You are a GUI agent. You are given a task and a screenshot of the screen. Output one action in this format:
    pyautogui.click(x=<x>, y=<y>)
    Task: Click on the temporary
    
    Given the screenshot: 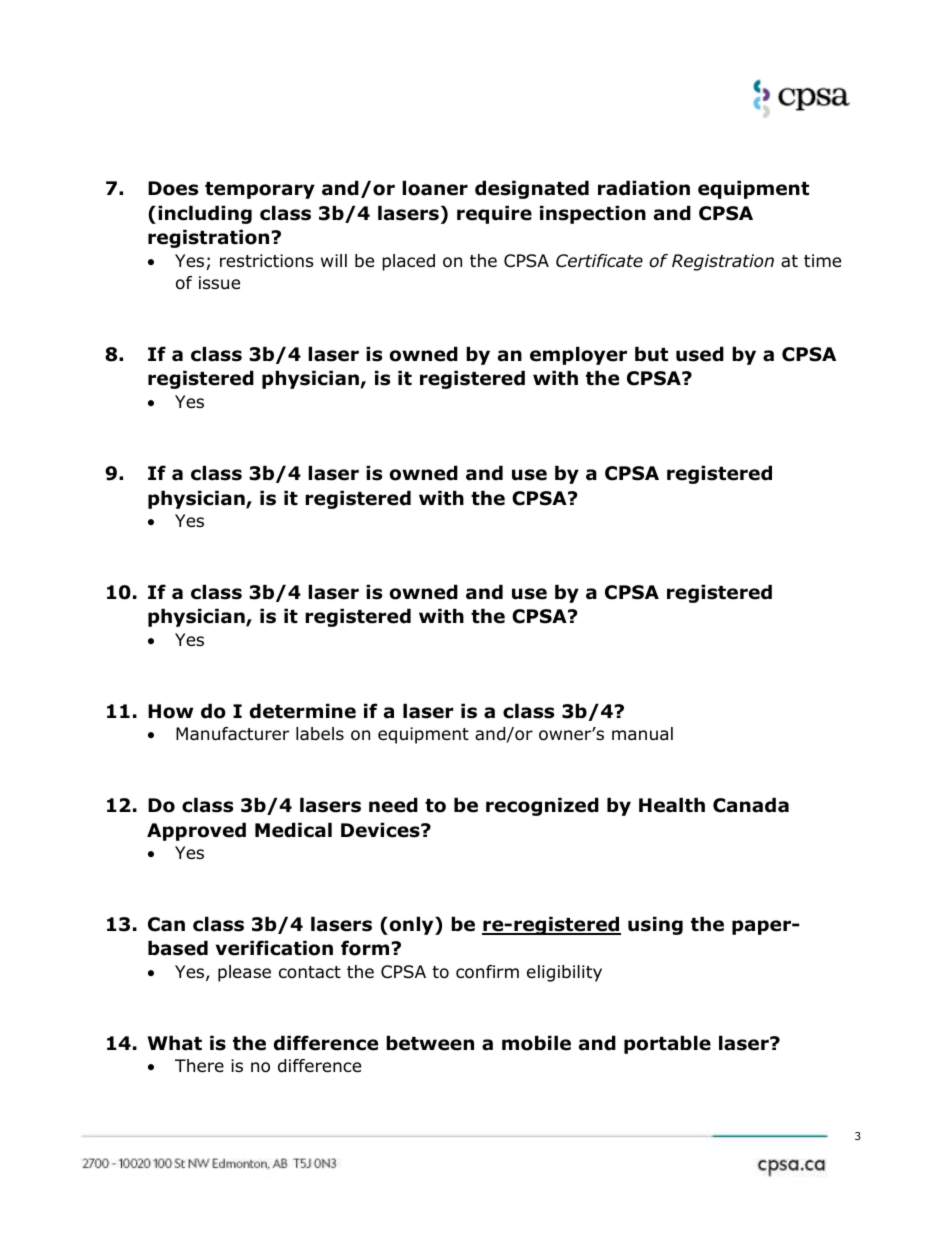 What is the action you would take?
    pyautogui.click(x=260, y=190)
